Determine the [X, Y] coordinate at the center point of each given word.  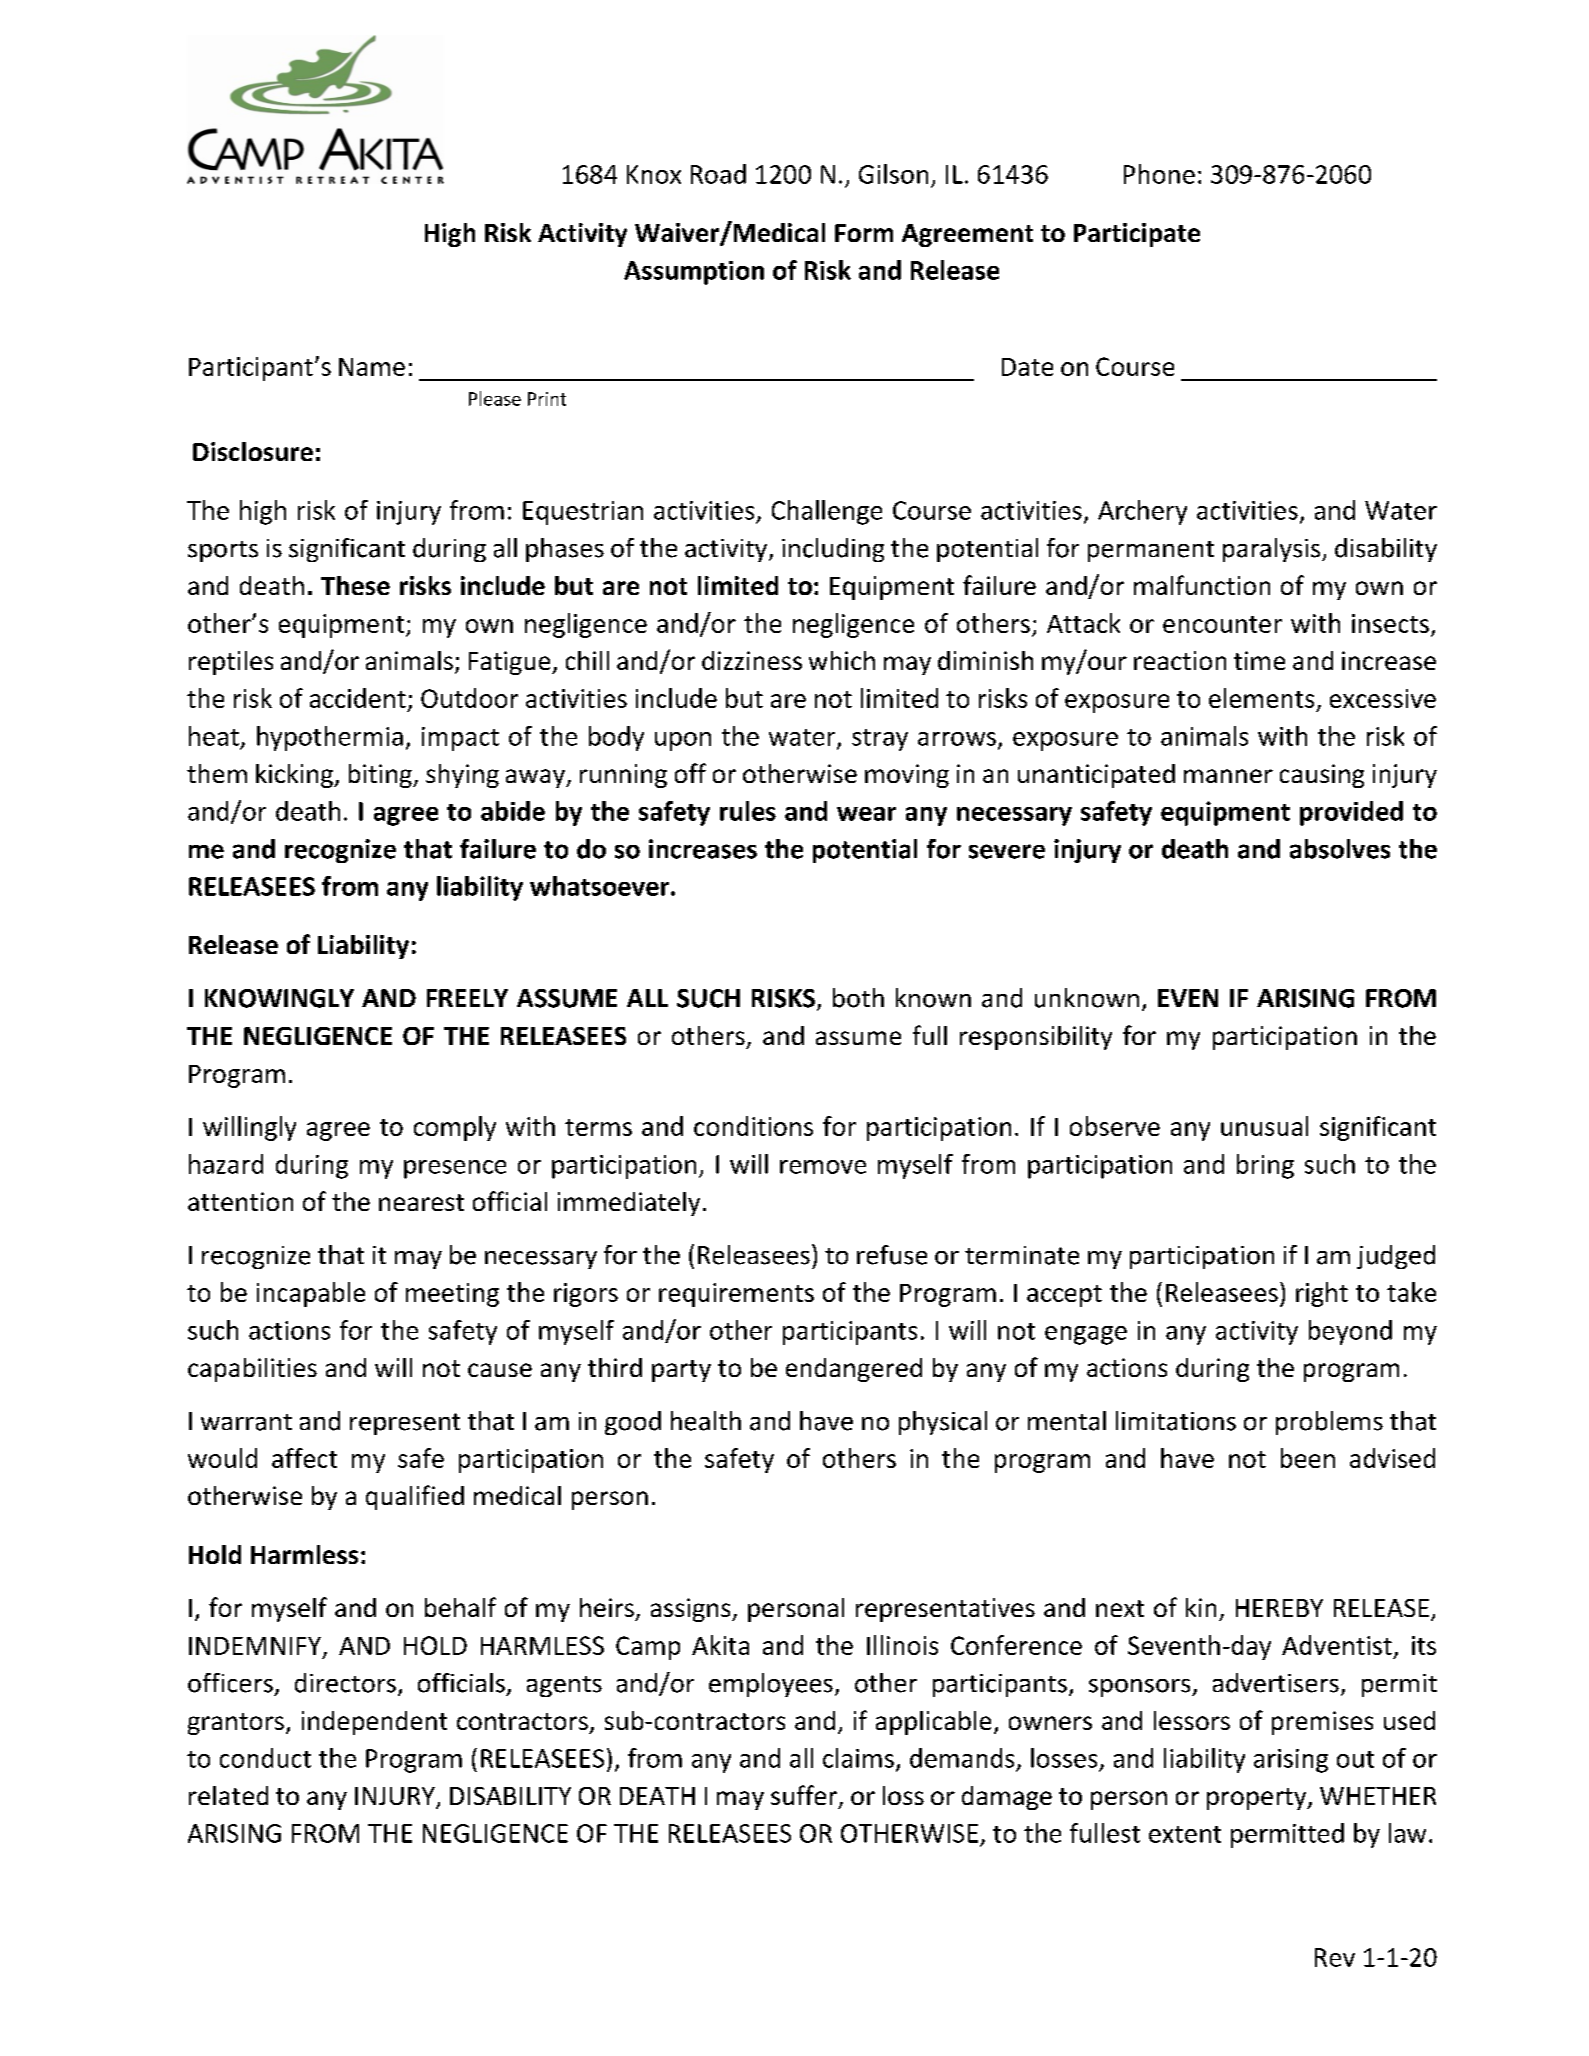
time [1259, 660]
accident [358, 698]
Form [864, 233]
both [858, 998]
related [228, 1795]
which [842, 660]
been [1308, 1458]
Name [372, 367]
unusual [1264, 1126]
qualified [415, 1497]
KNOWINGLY [279, 998]
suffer [805, 1796]
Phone [1159, 174]
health [706, 1421]
